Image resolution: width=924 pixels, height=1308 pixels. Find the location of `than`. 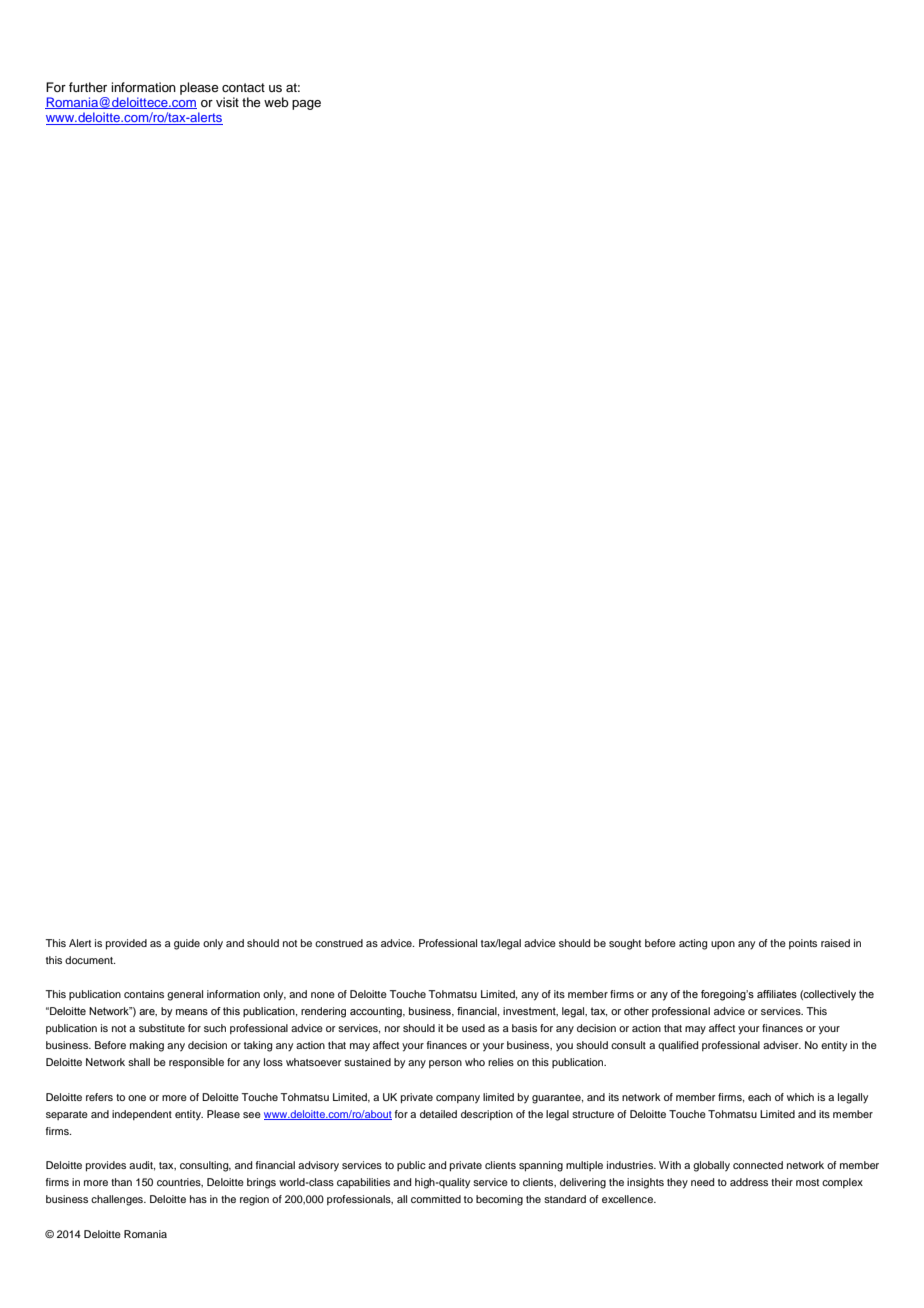

than is located at coordinates (121, 1182).
